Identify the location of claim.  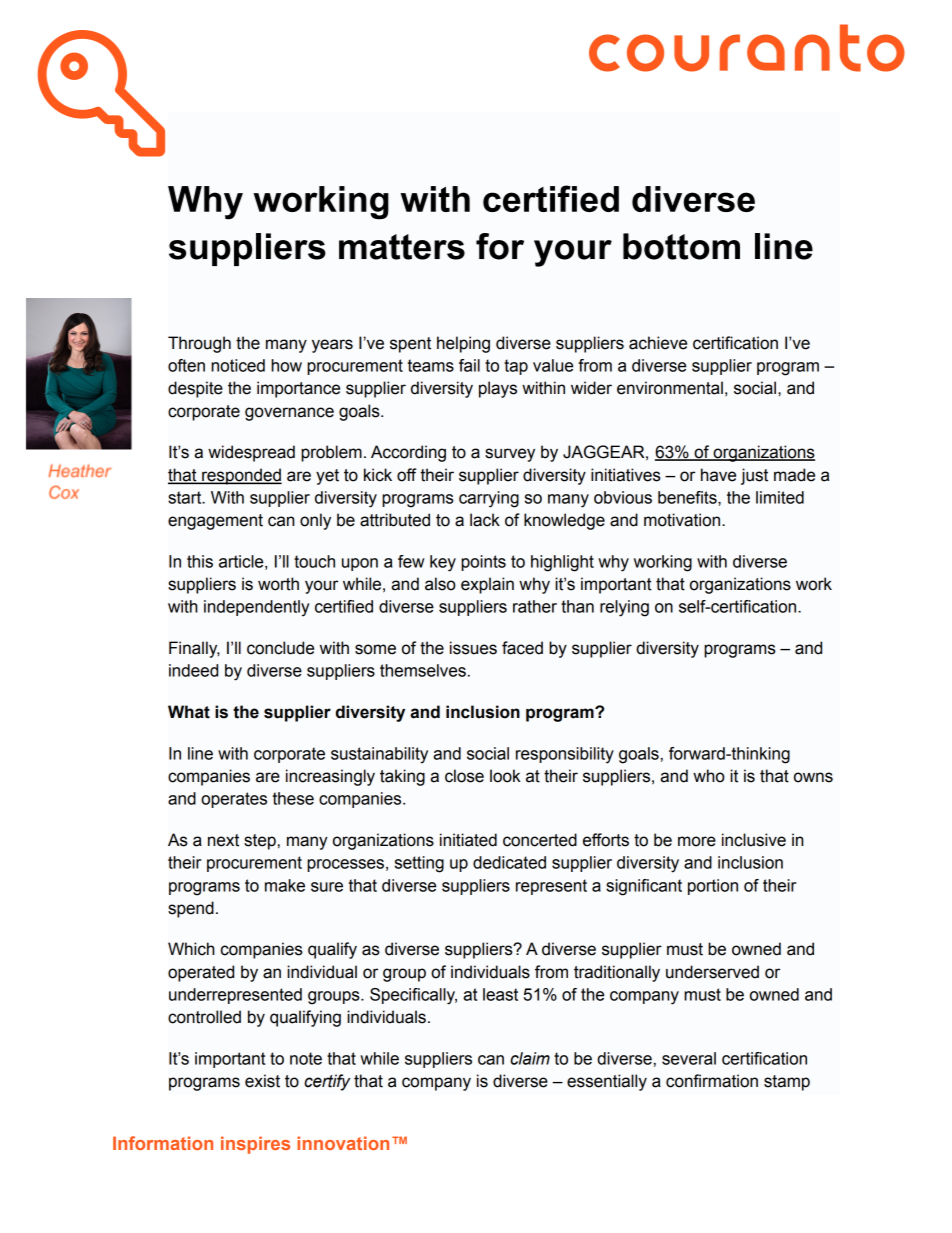
(530, 1058).
